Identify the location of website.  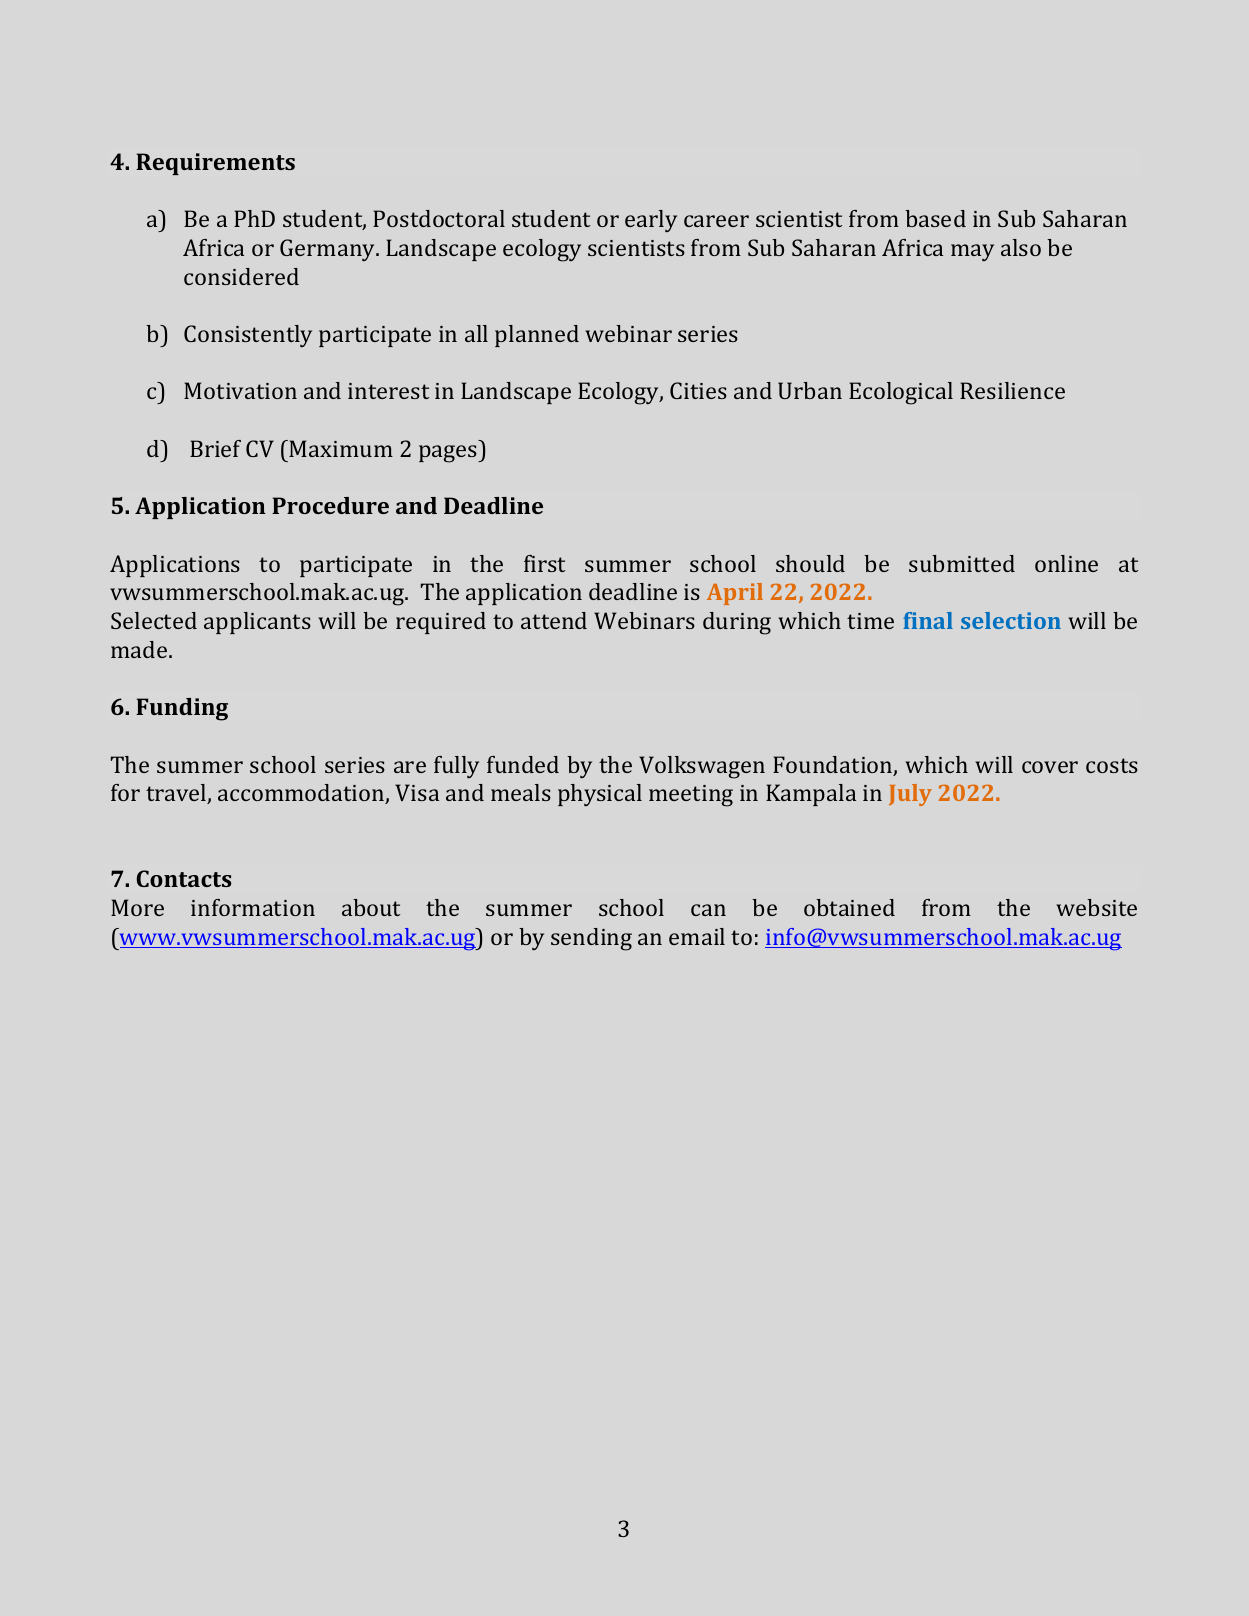
(1096, 907).
